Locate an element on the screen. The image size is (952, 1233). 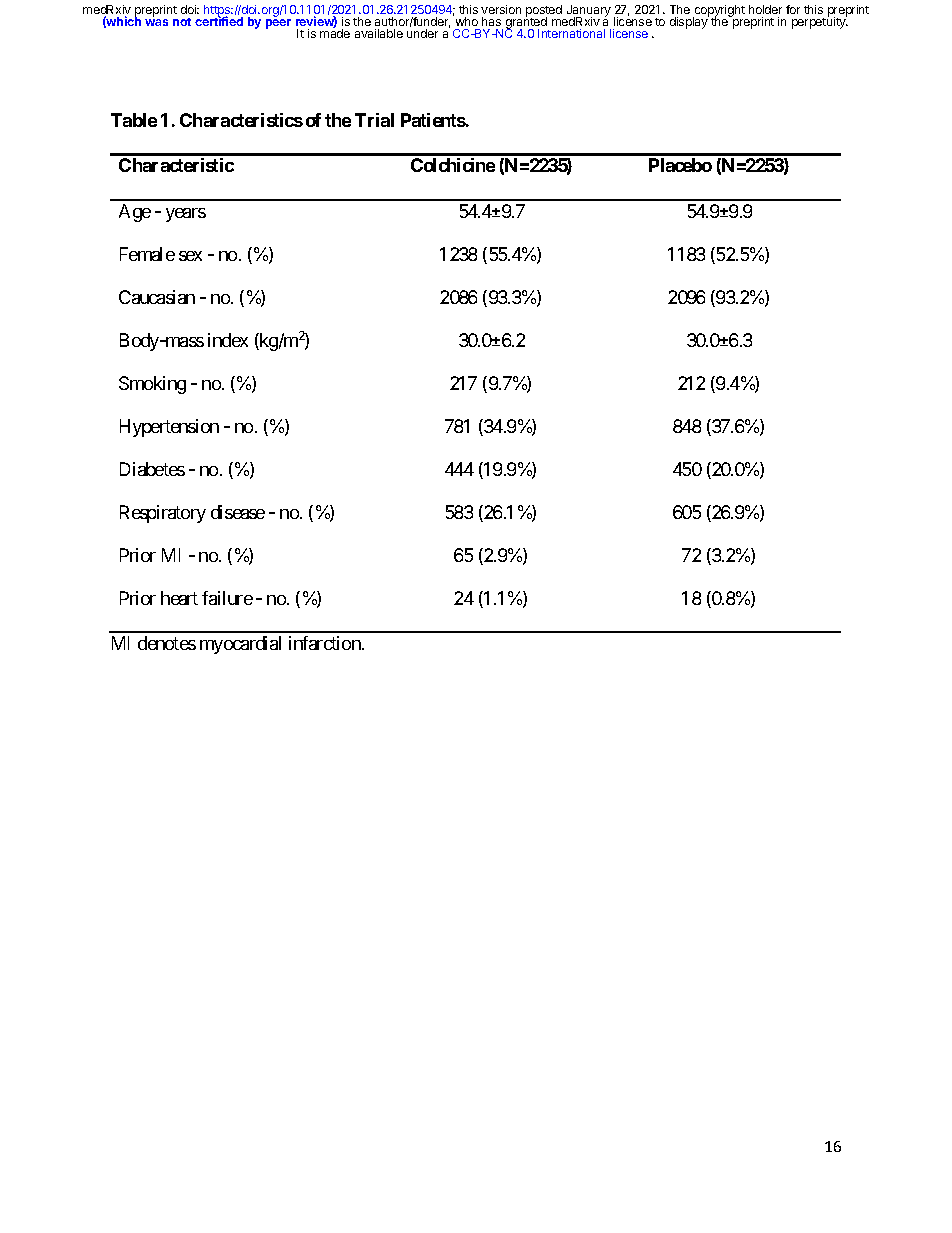
was is located at coordinates (156, 22).
